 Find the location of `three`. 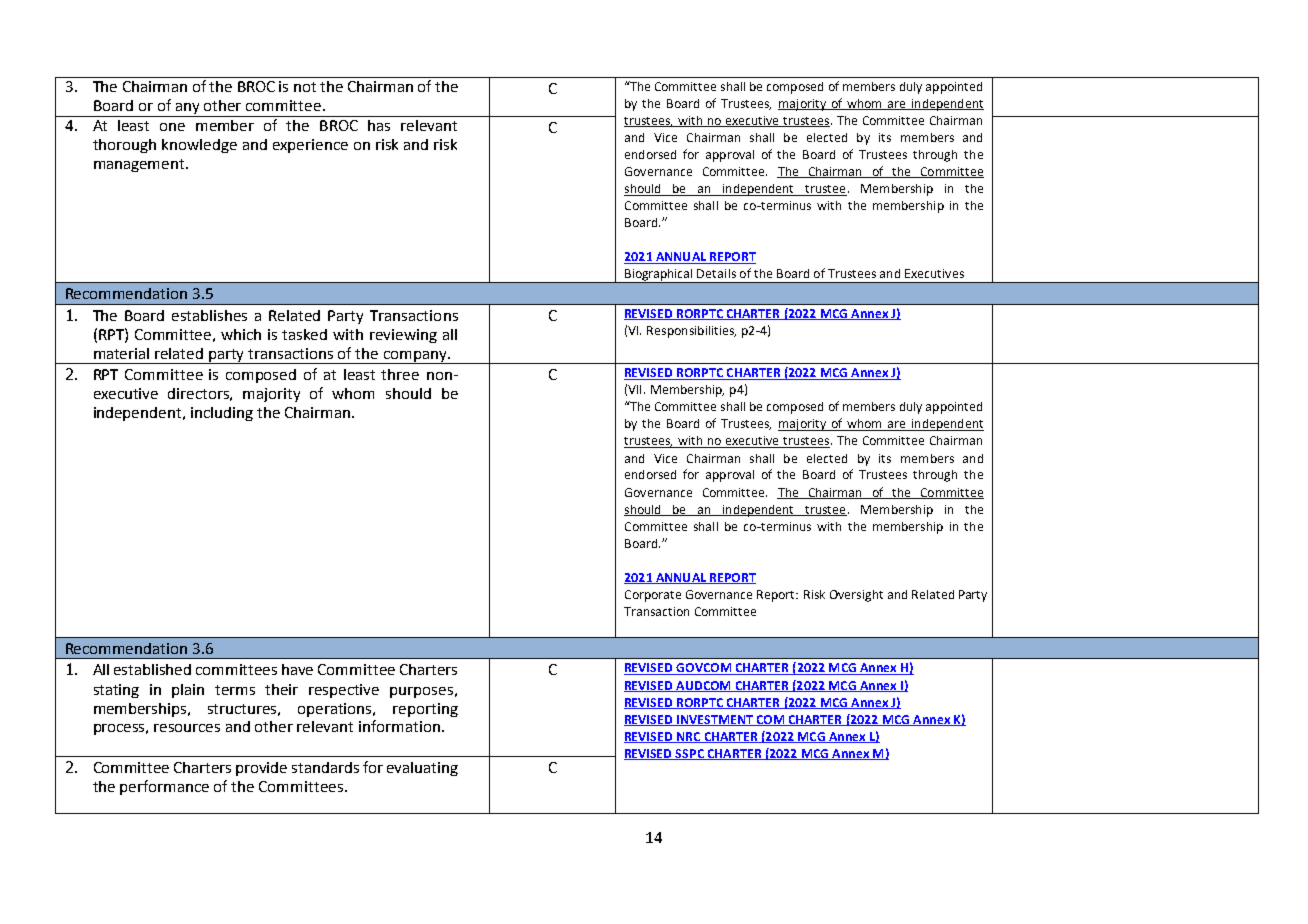

three is located at coordinates (400, 374).
